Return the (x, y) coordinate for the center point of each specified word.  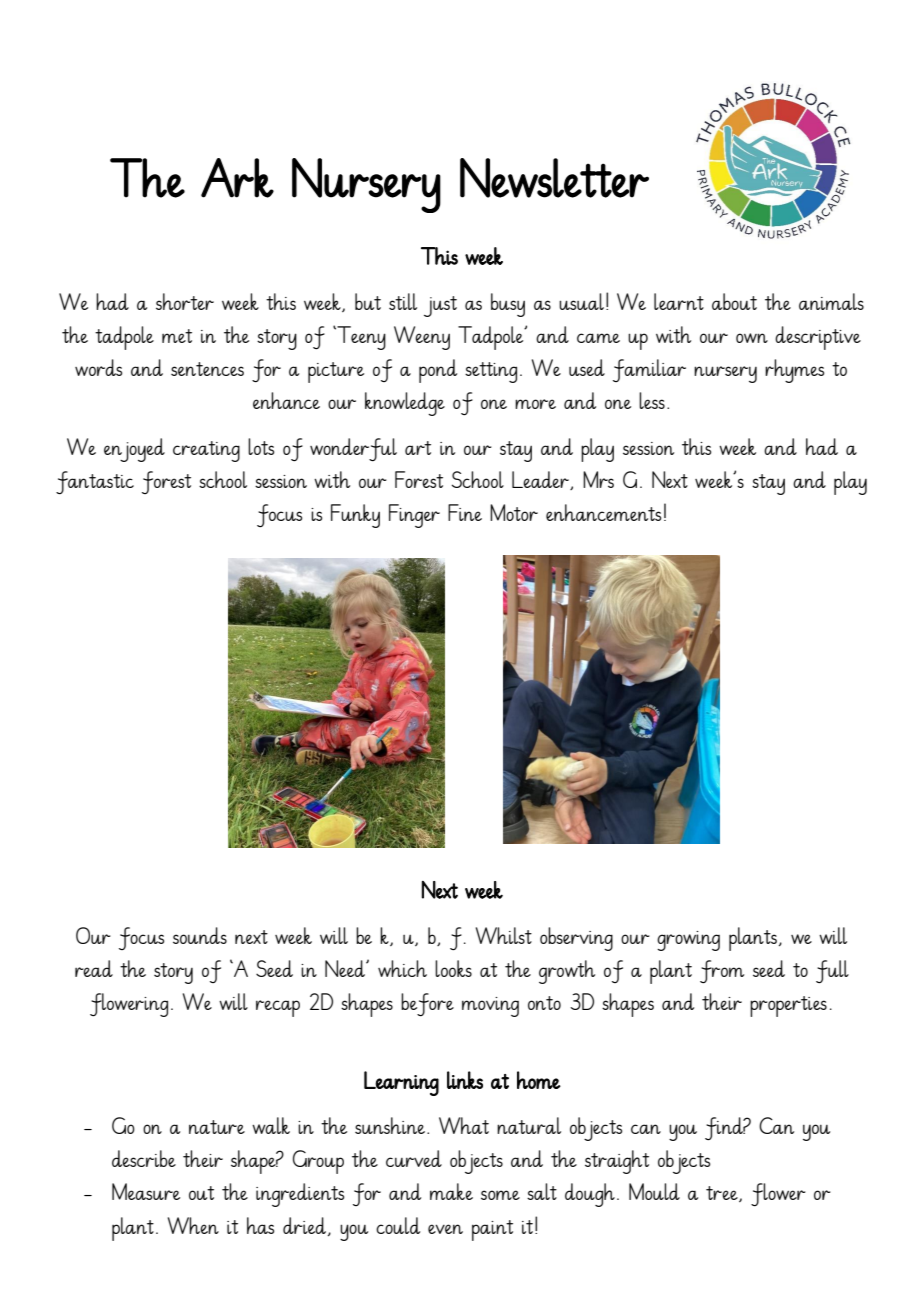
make (451, 1191)
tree (723, 1194)
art (418, 448)
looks (453, 968)
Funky (355, 516)
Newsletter (554, 178)
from (722, 972)
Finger (414, 516)
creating (206, 451)
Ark (237, 178)
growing (688, 941)
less (652, 400)
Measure (146, 1191)
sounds (200, 935)
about (734, 301)
